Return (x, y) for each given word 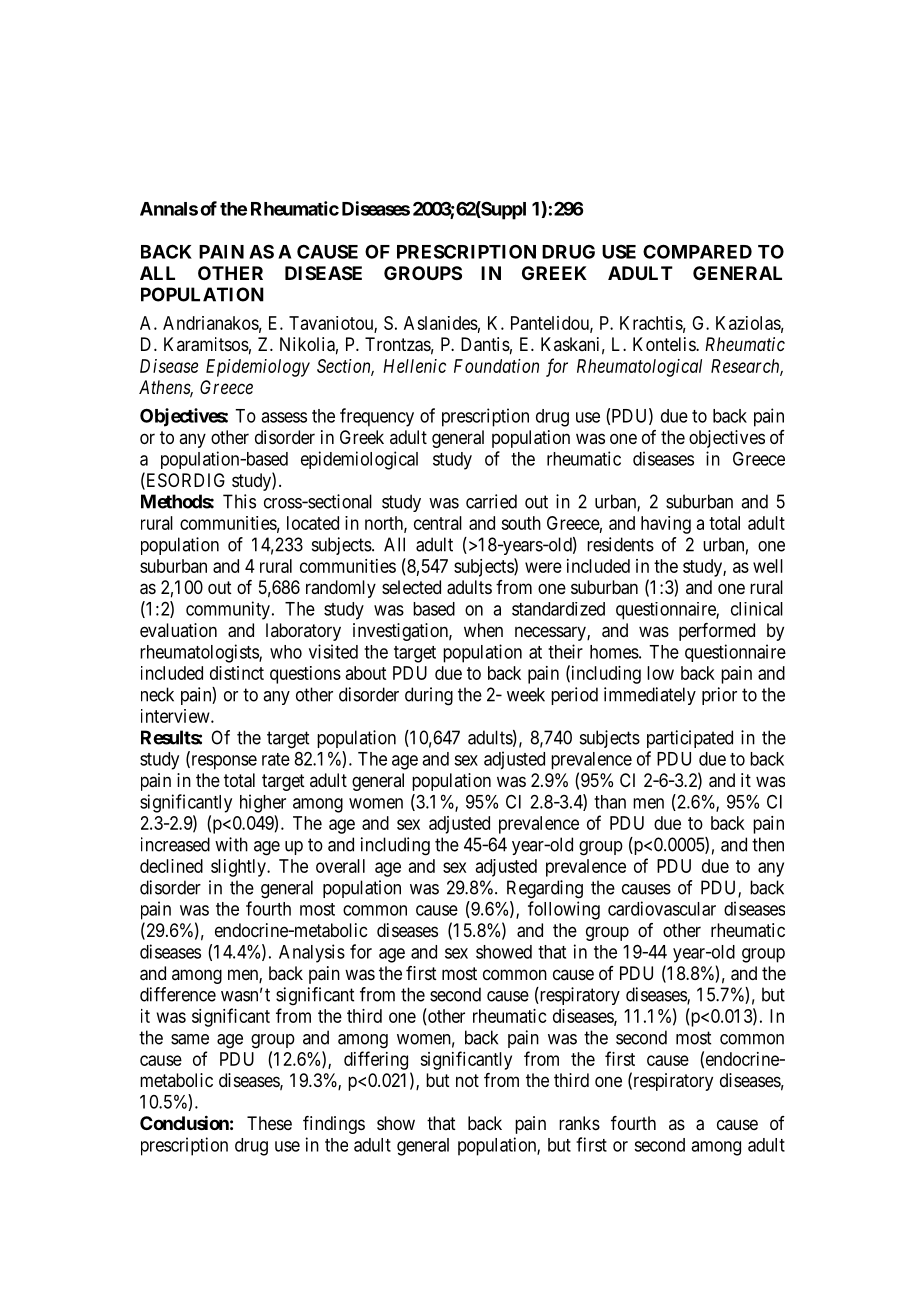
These (269, 1123)
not (467, 1080)
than (610, 802)
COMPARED (697, 251)
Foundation (496, 366)
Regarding (545, 889)
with (231, 844)
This (239, 501)
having (666, 525)
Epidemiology (258, 368)
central (438, 523)
